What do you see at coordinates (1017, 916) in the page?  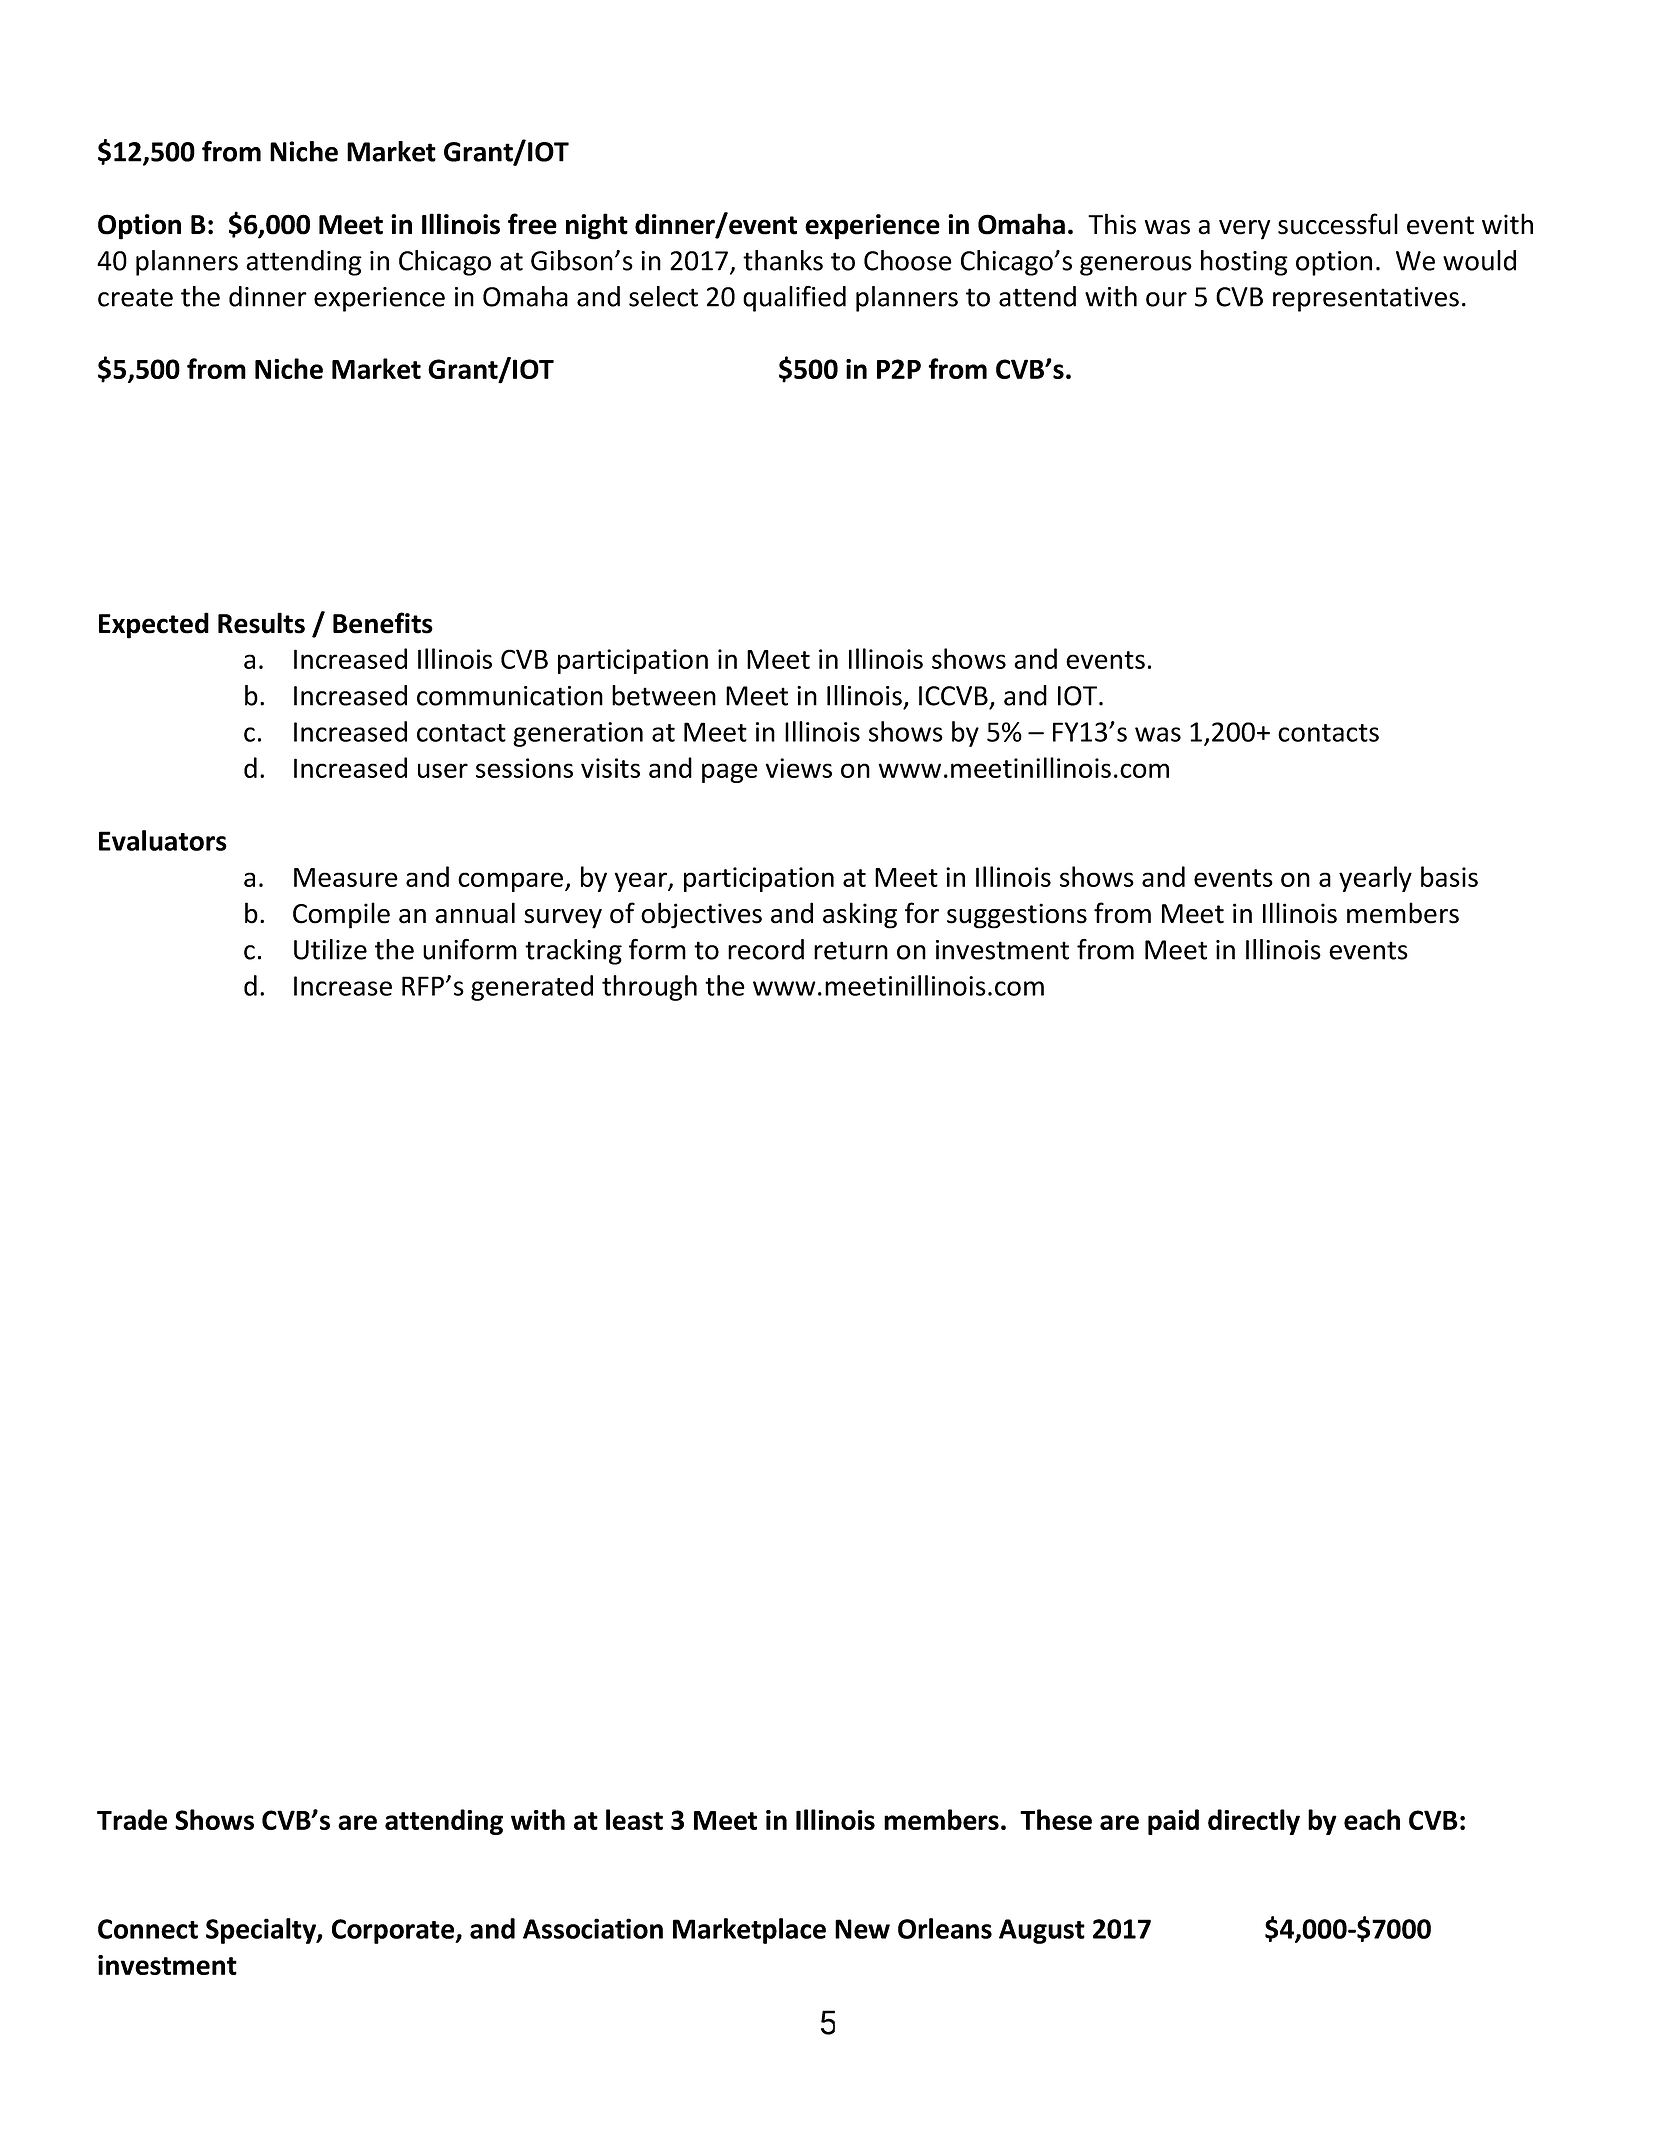 I see `suggestions` at bounding box center [1017, 916].
